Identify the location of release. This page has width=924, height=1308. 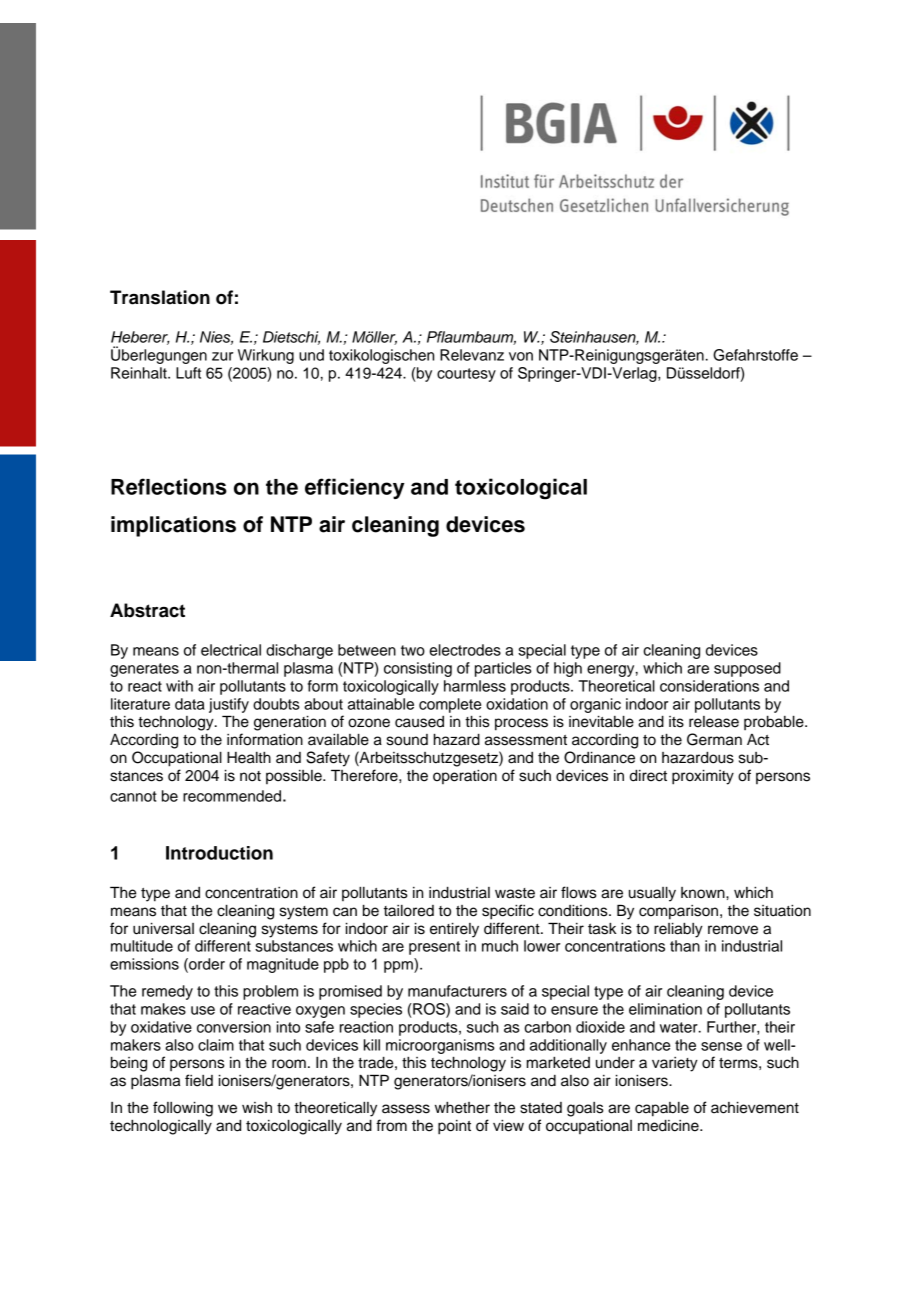
(714, 722).
